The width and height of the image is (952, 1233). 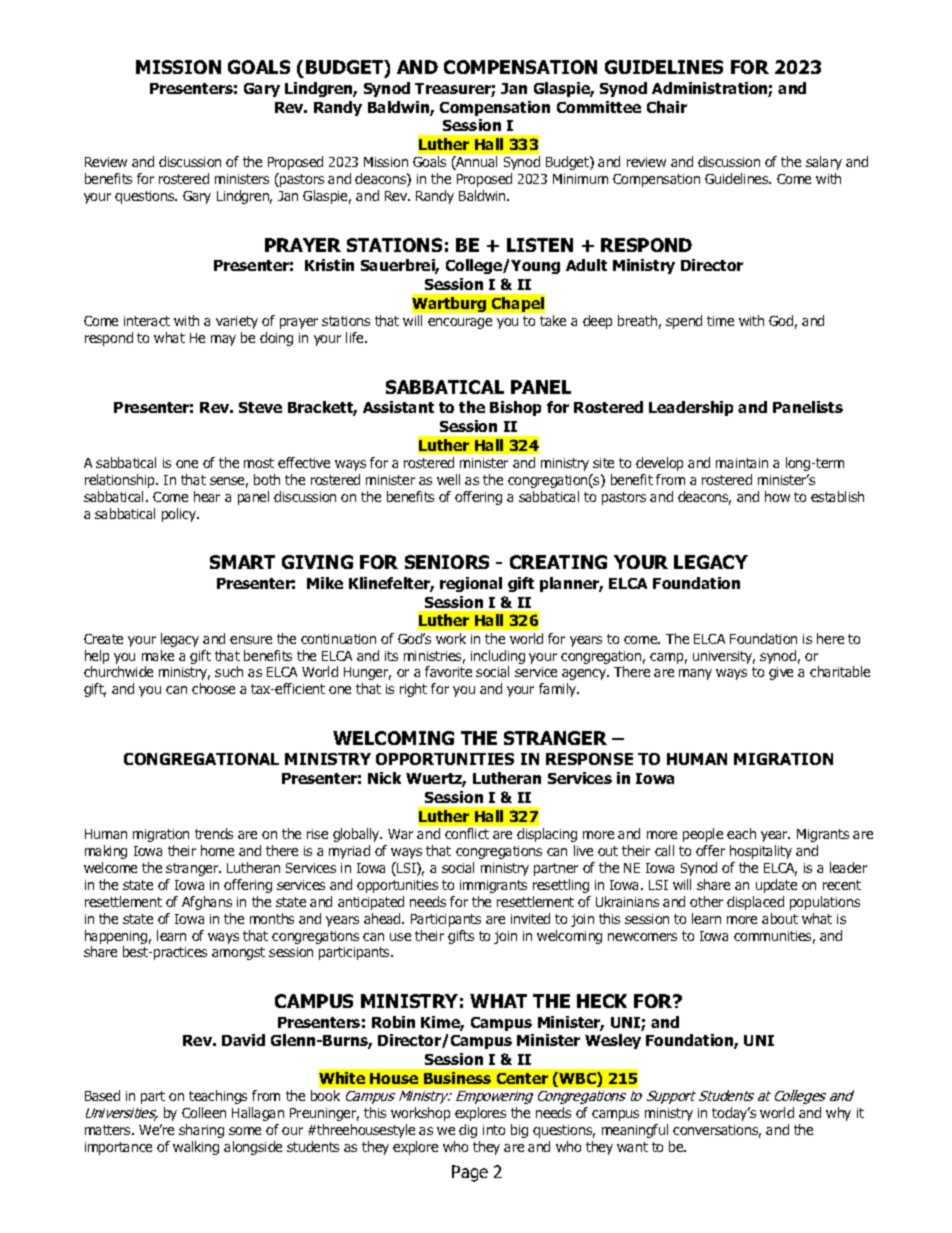 What do you see at coordinates (158, 655) in the image?
I see `make` at bounding box center [158, 655].
